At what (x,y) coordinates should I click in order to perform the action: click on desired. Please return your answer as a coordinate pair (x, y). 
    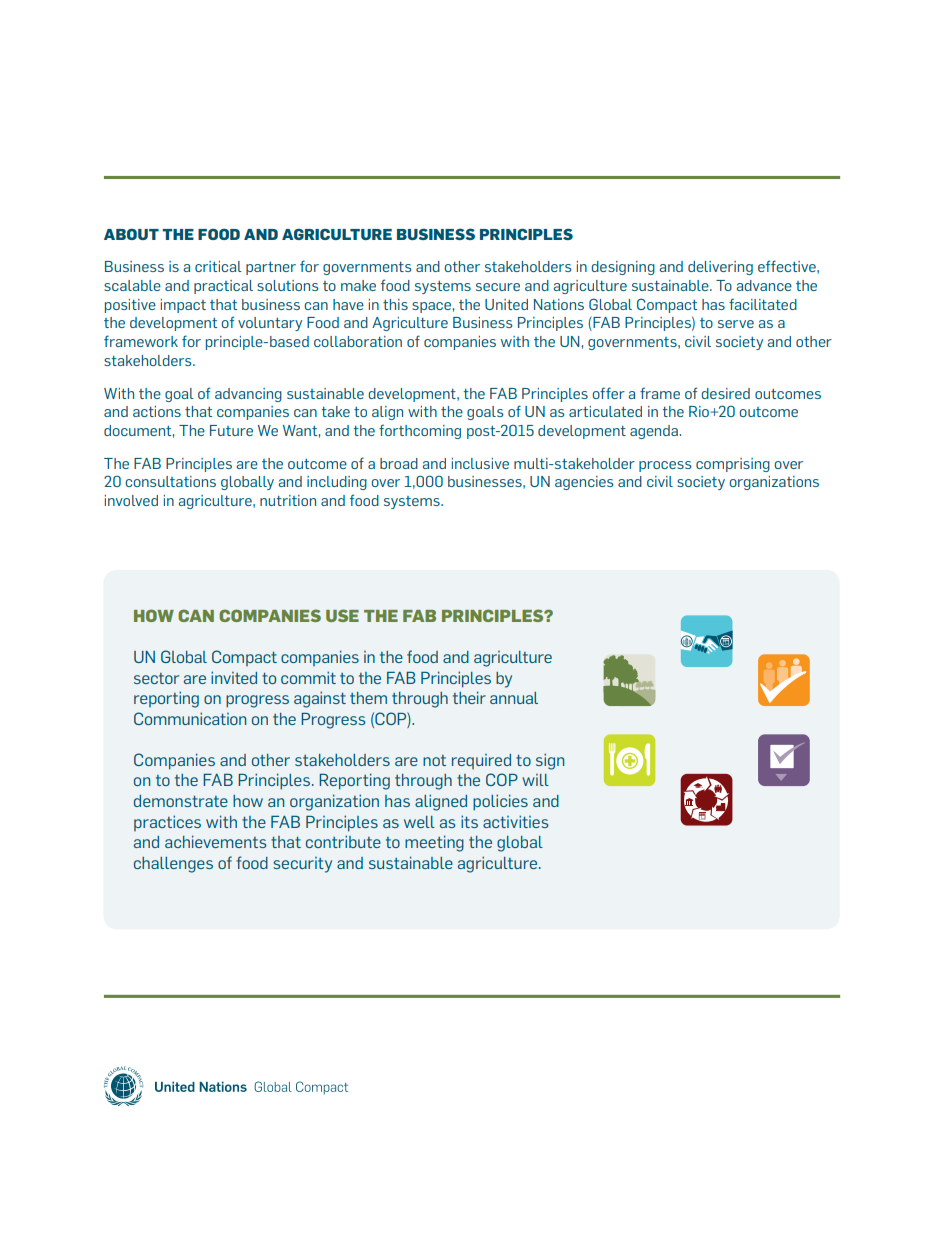
    Looking at the image, I should click on (726, 393).
